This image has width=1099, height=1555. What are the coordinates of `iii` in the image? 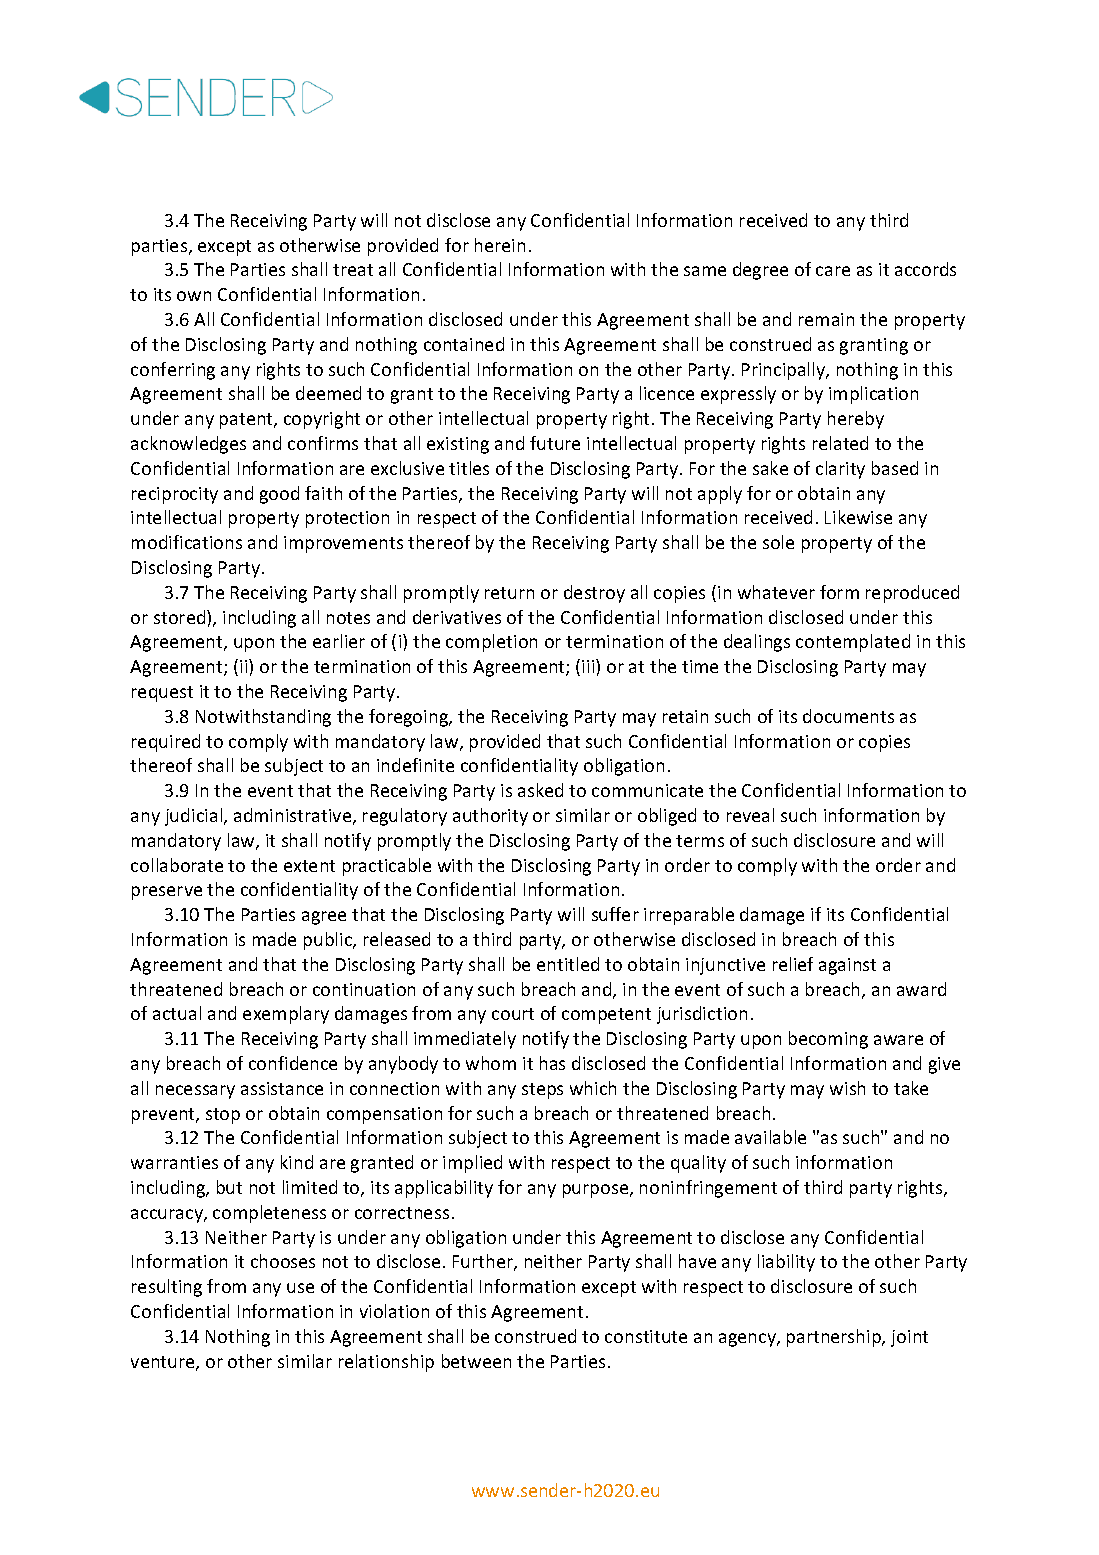 It's located at (589, 666).
